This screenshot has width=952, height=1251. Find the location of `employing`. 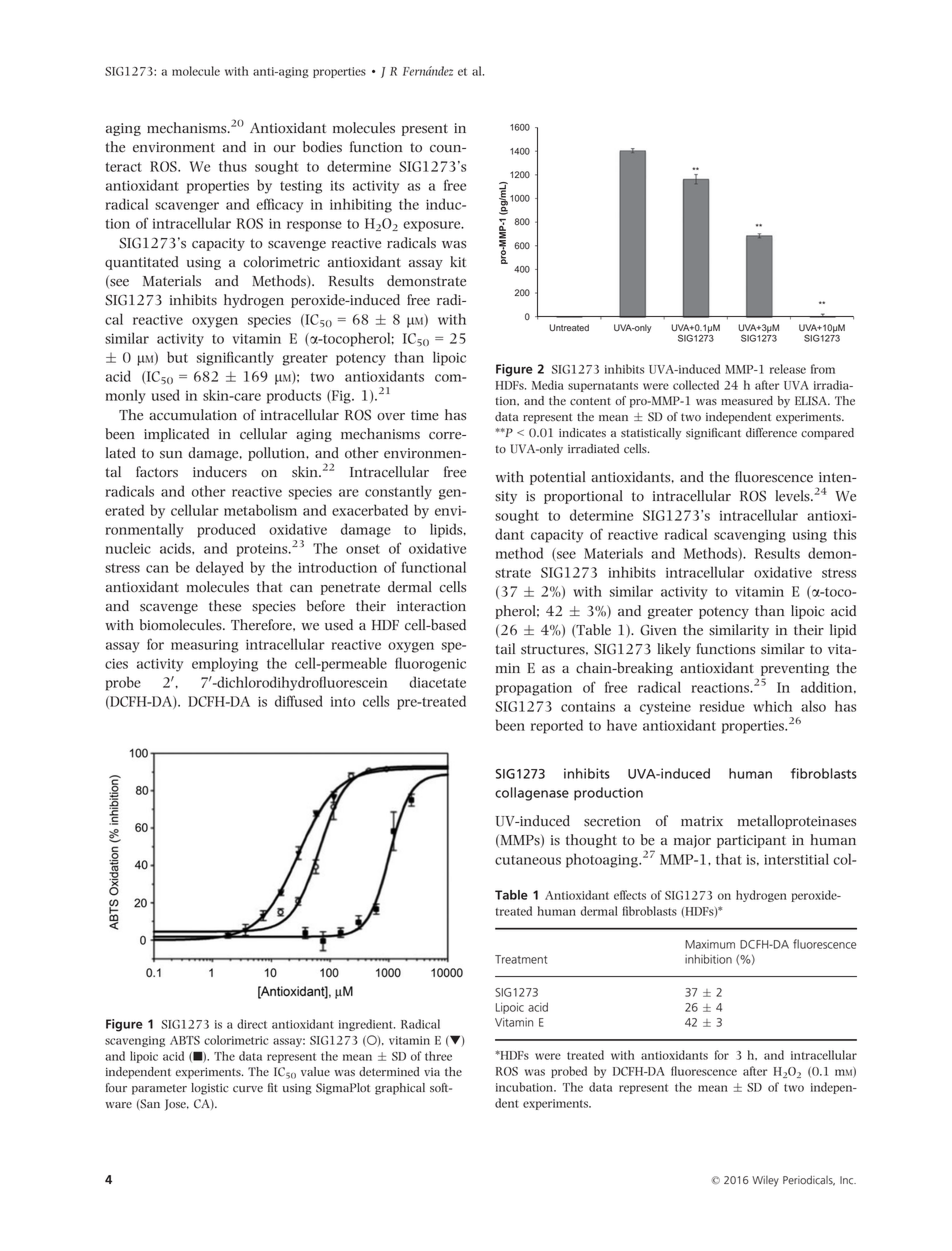

employing is located at coordinates (225, 664).
